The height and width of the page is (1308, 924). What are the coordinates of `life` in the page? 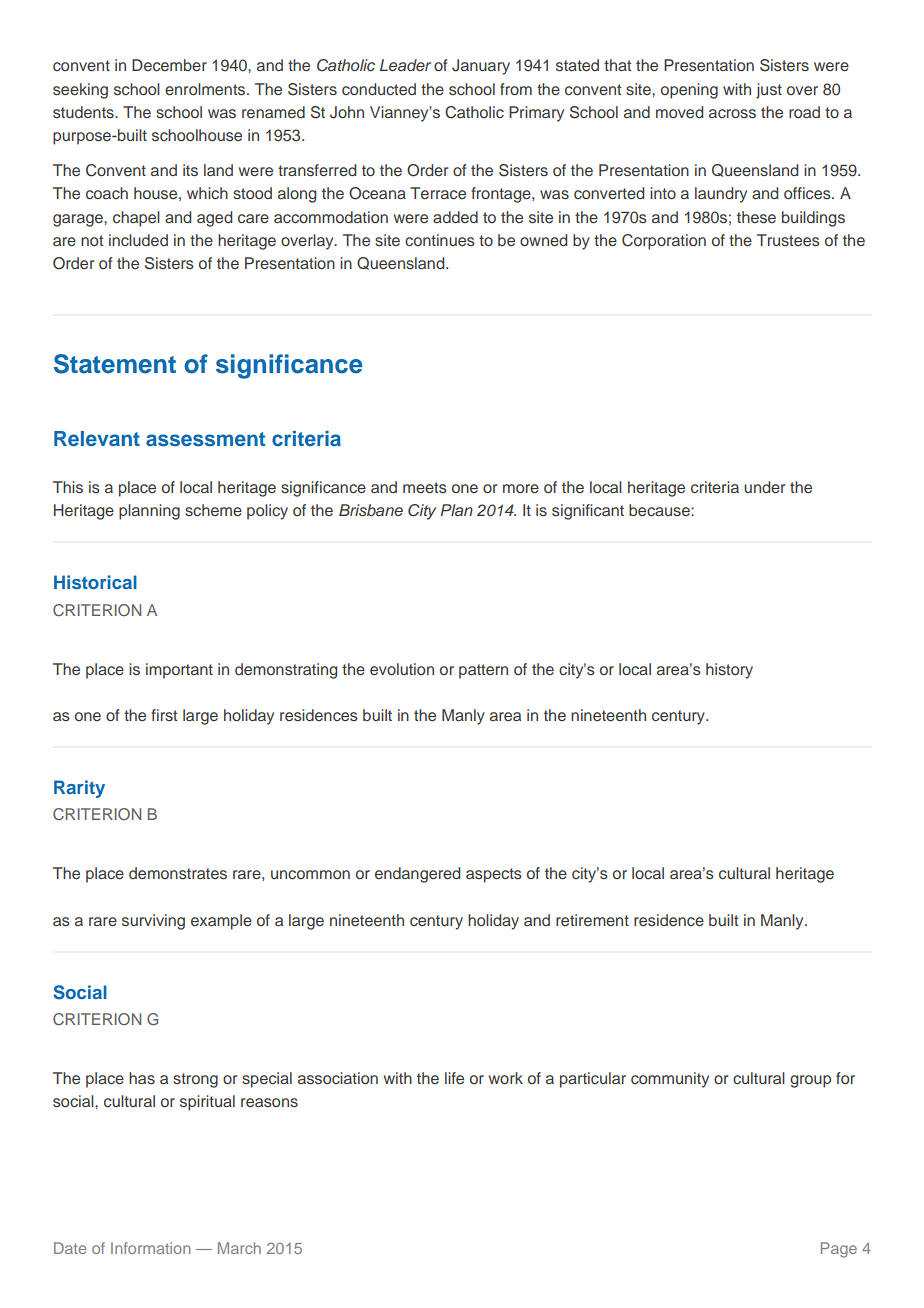 It's located at (454, 1078).
